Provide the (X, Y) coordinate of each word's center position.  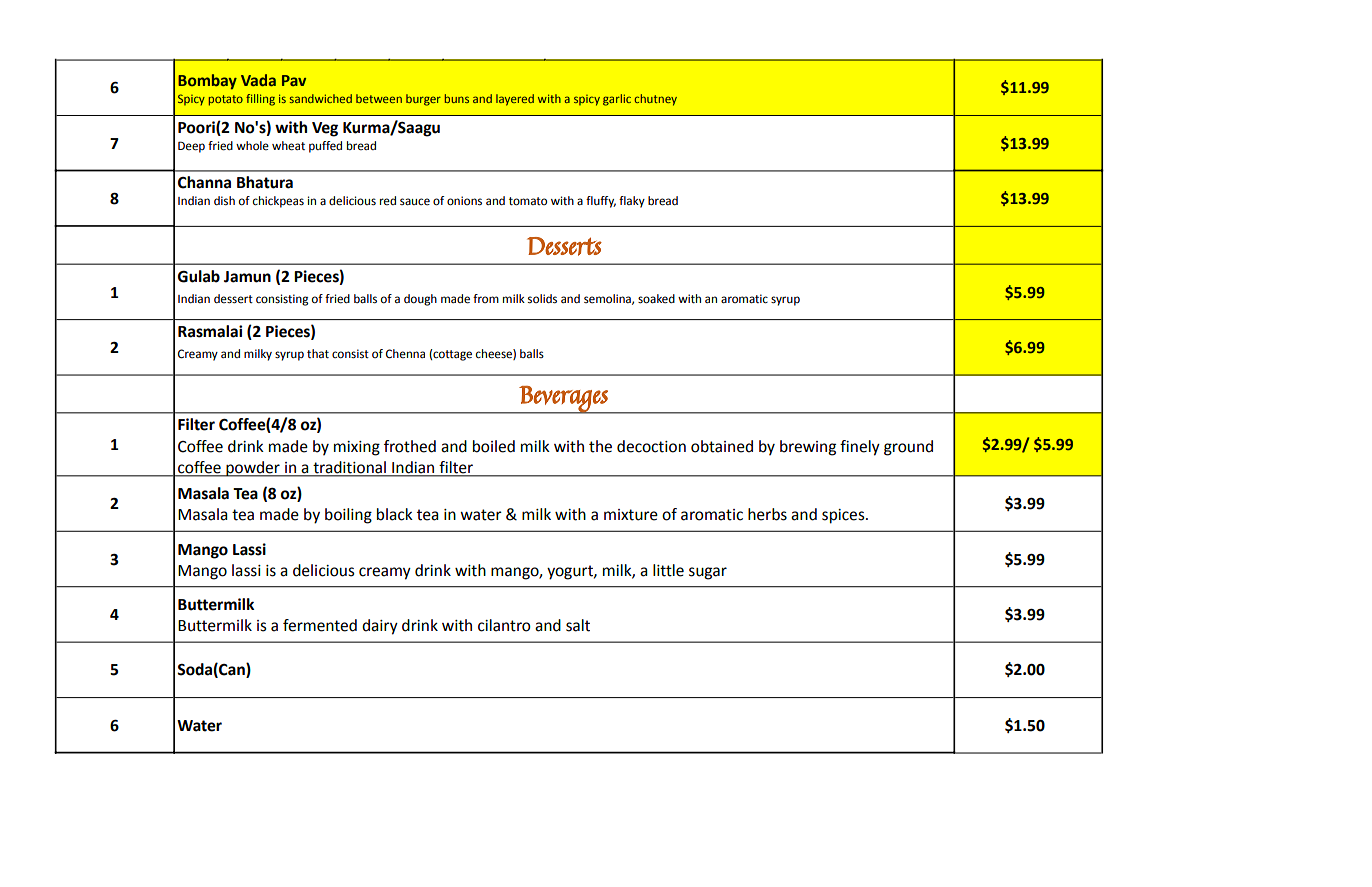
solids (542, 299)
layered (515, 100)
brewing (808, 448)
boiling (348, 516)
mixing (357, 448)
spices (844, 516)
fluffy (601, 202)
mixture (631, 515)
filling (260, 100)
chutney (656, 100)
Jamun (247, 277)
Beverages (564, 400)
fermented (320, 625)
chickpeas (278, 202)
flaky (632, 202)
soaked (656, 299)
